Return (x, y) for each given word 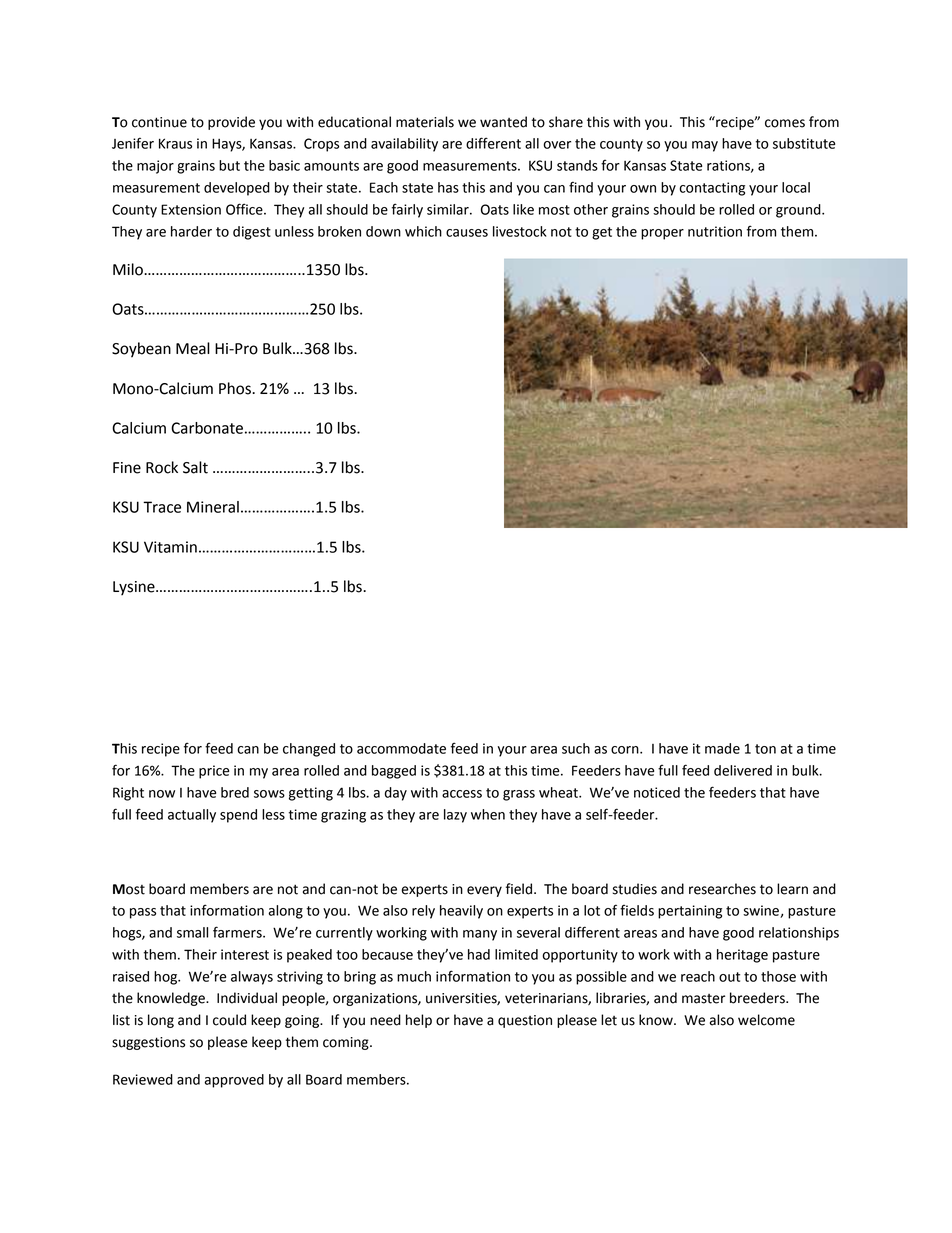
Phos (236, 388)
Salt (195, 467)
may (705, 146)
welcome (766, 1020)
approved (234, 1081)
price (214, 772)
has (448, 187)
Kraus (175, 143)
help (419, 1021)
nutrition (715, 231)
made (722, 748)
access (462, 794)
